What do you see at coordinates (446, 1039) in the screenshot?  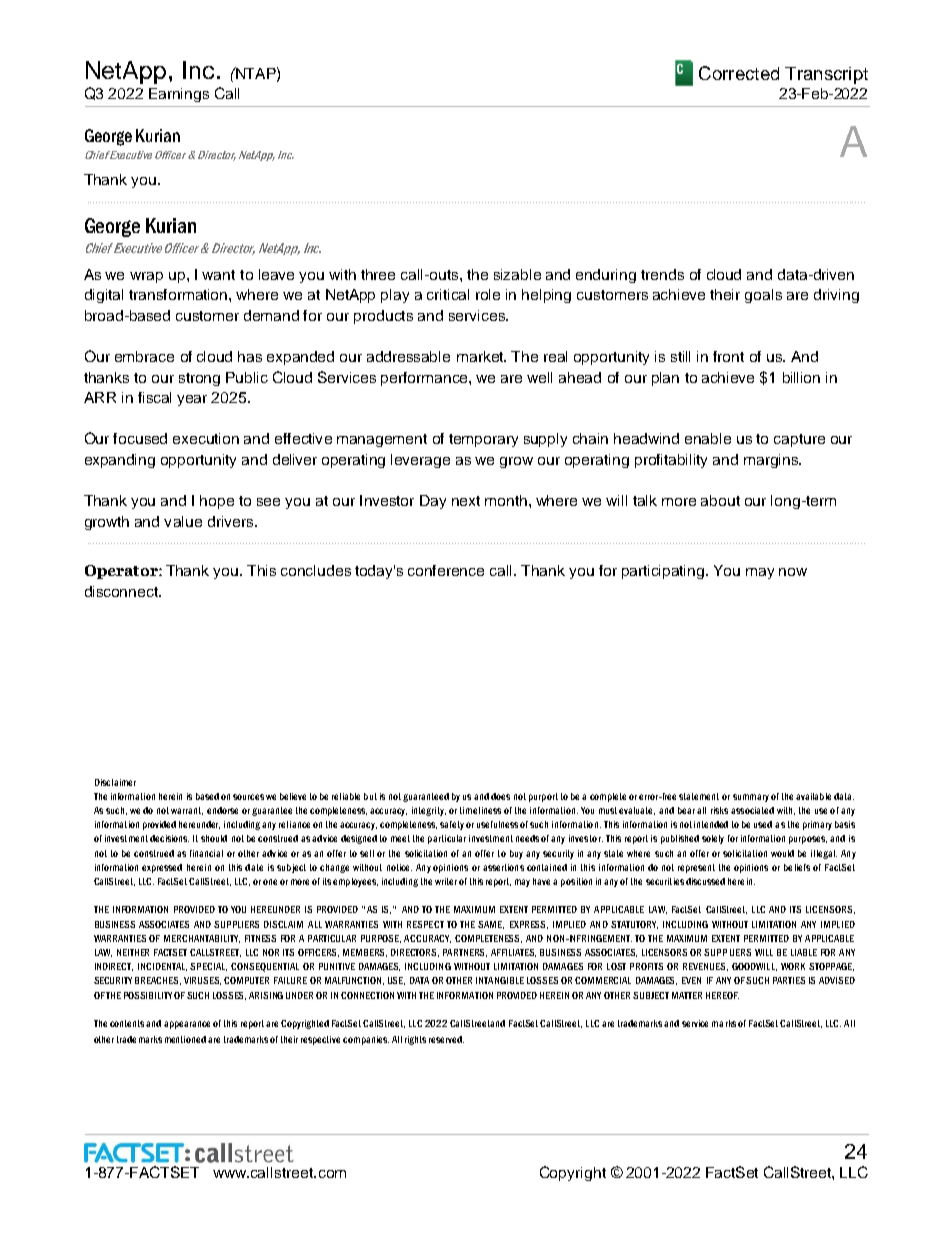 I see `reserved` at bounding box center [446, 1039].
